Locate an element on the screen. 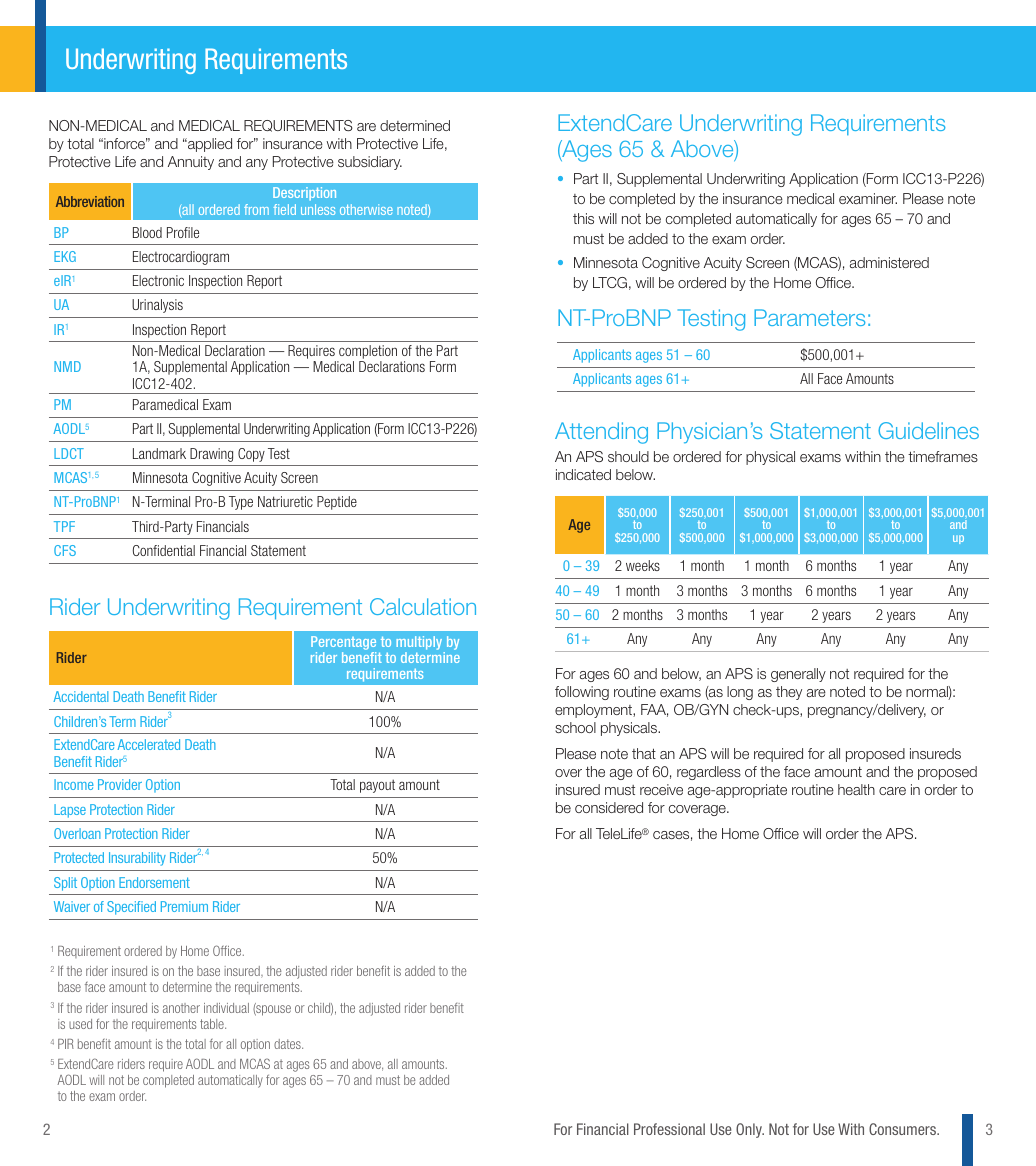 Image resolution: width=1036 pixels, height=1166 pixels. considered is located at coordinates (609, 807).
